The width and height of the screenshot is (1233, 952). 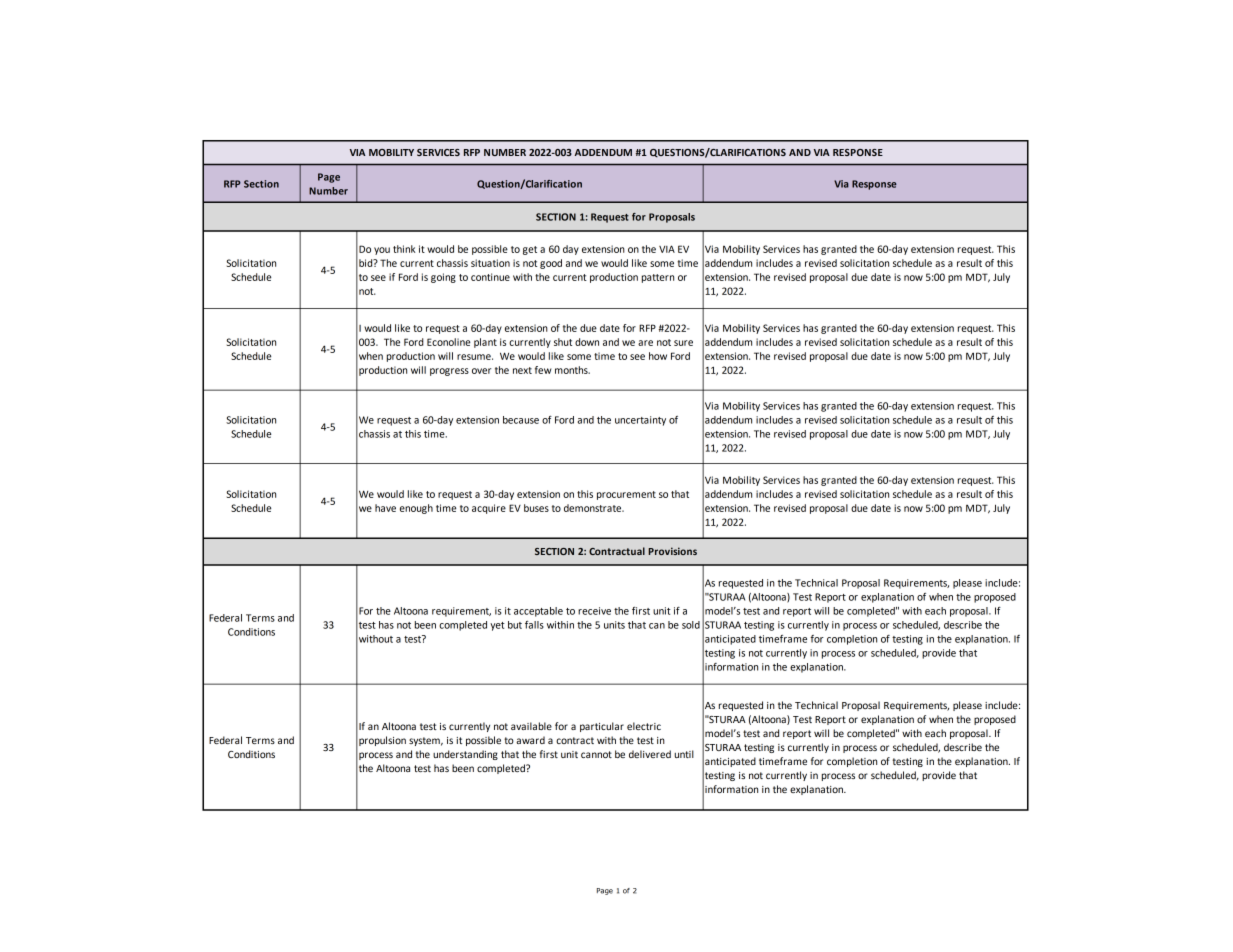 What do you see at coordinates (530, 740) in the screenshot?
I see `award` at bounding box center [530, 740].
